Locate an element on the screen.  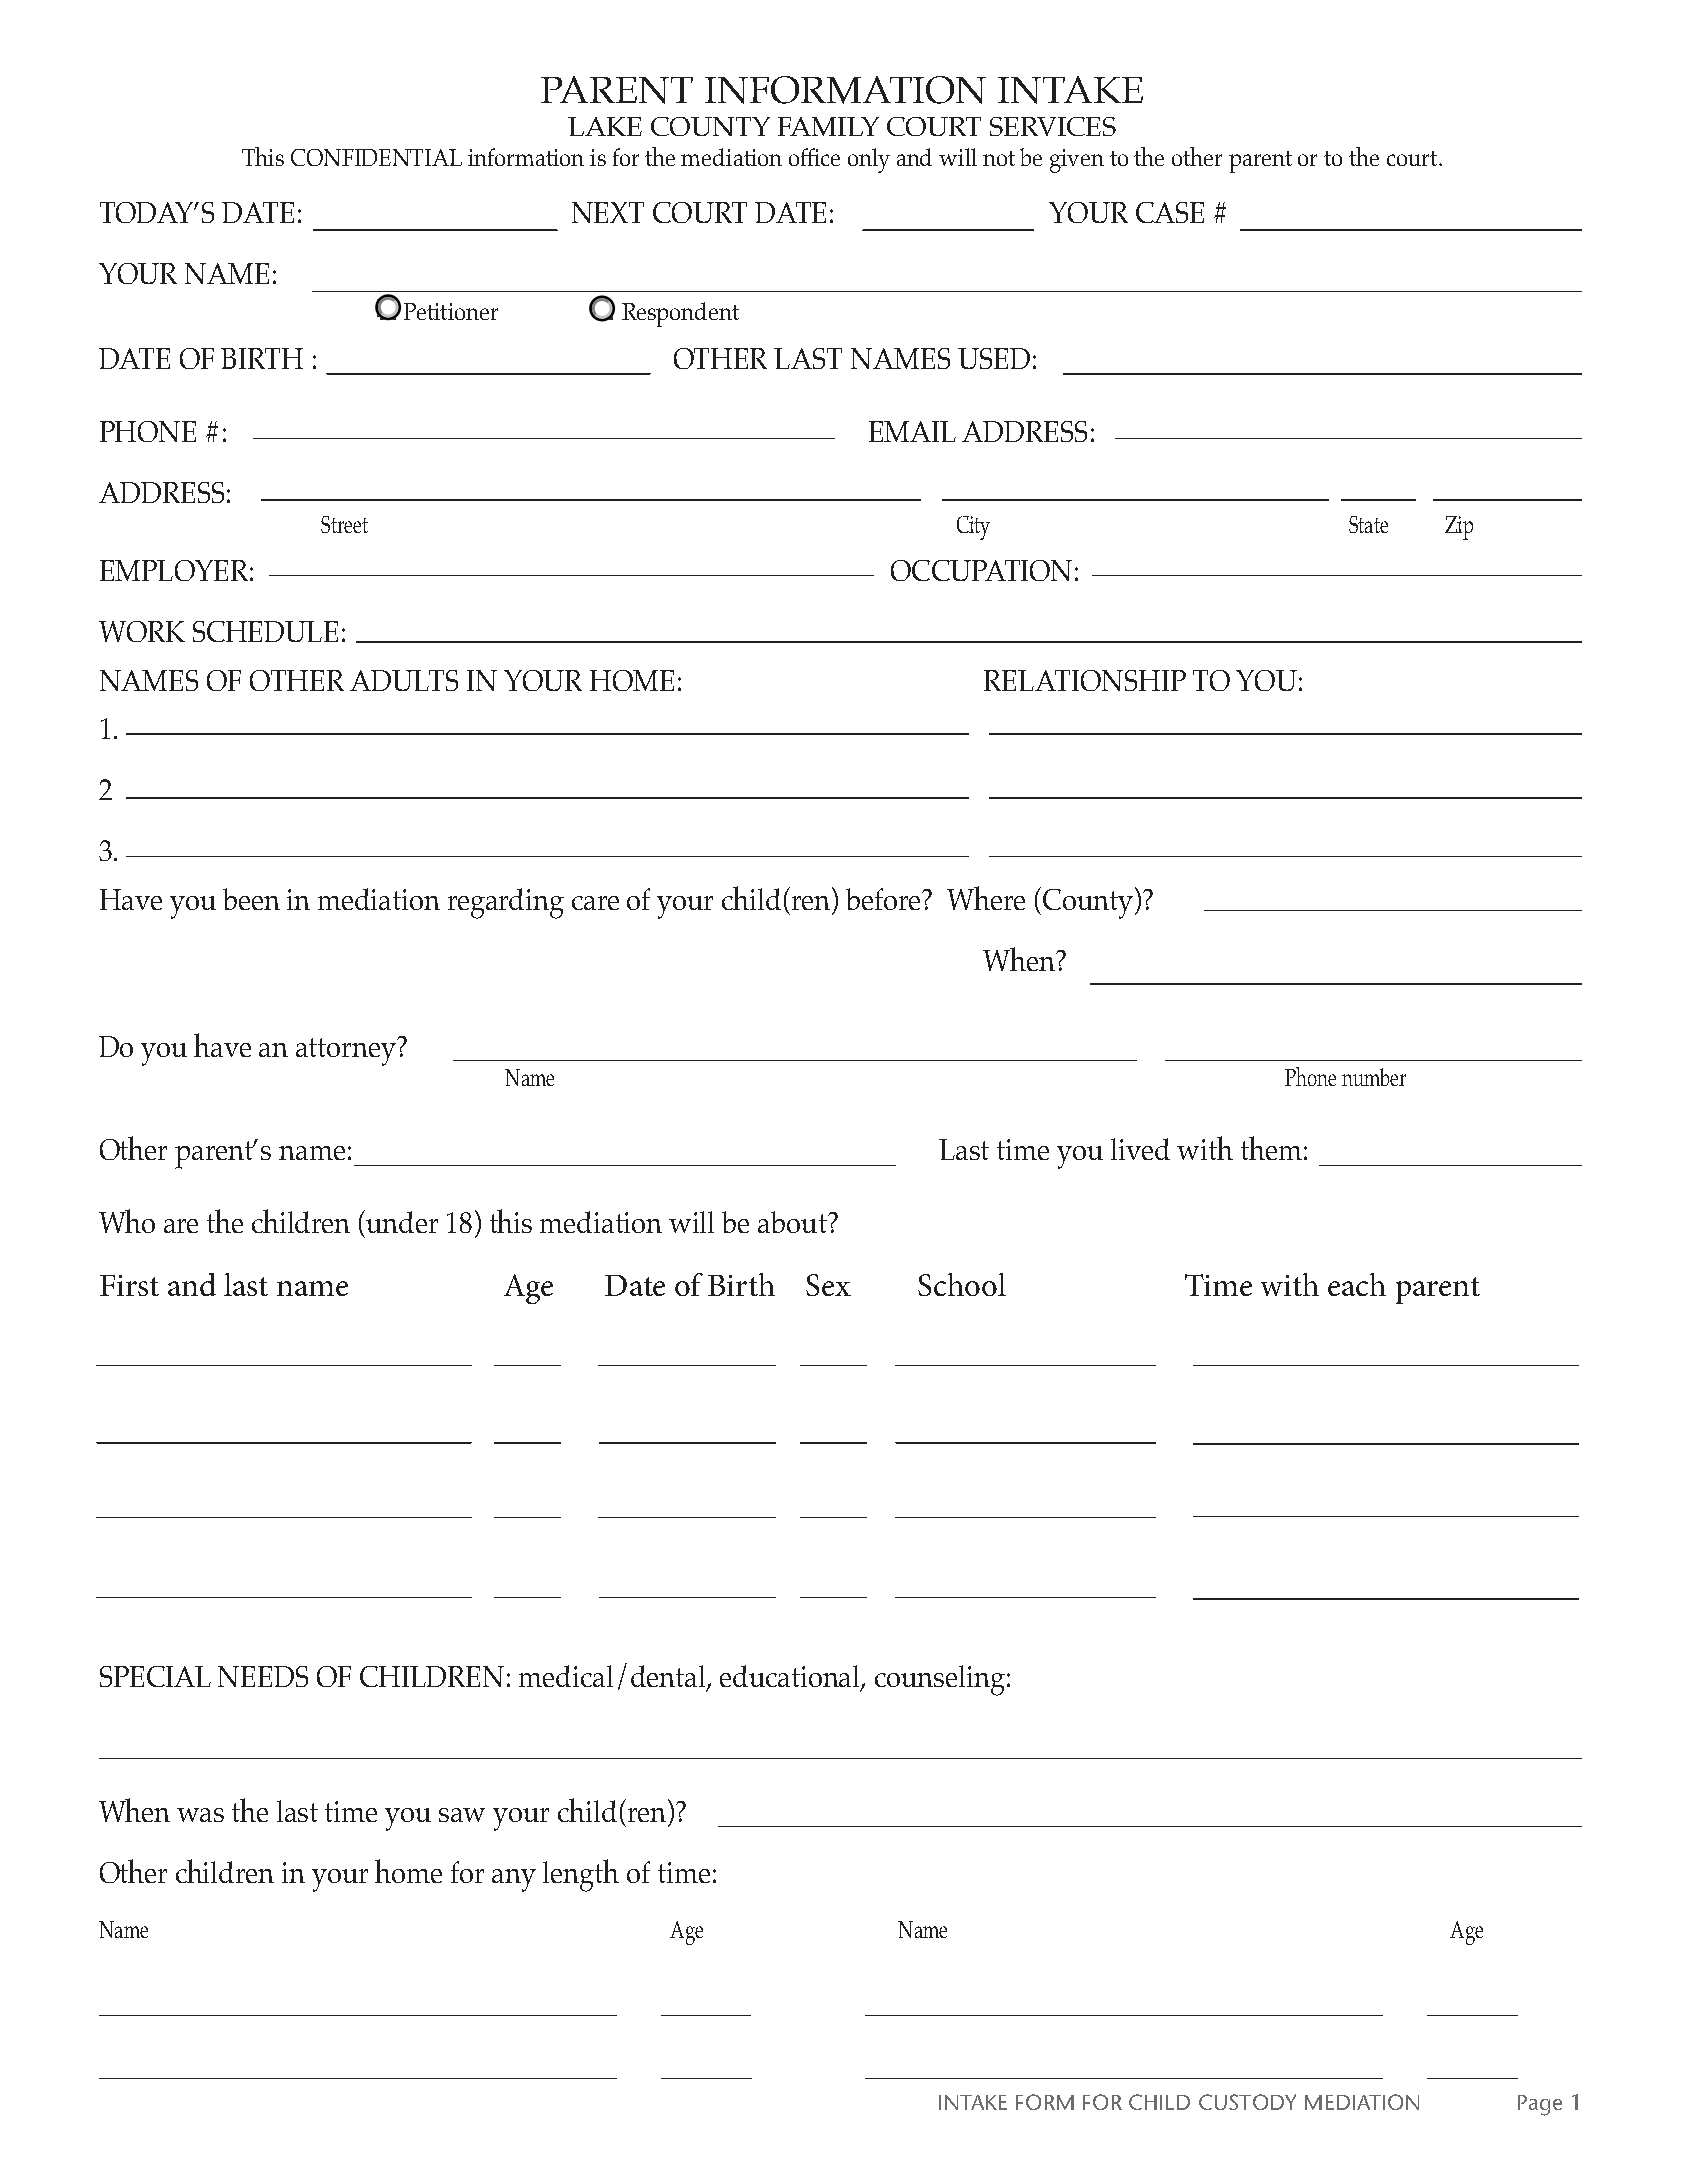
any is located at coordinates (514, 1880).
